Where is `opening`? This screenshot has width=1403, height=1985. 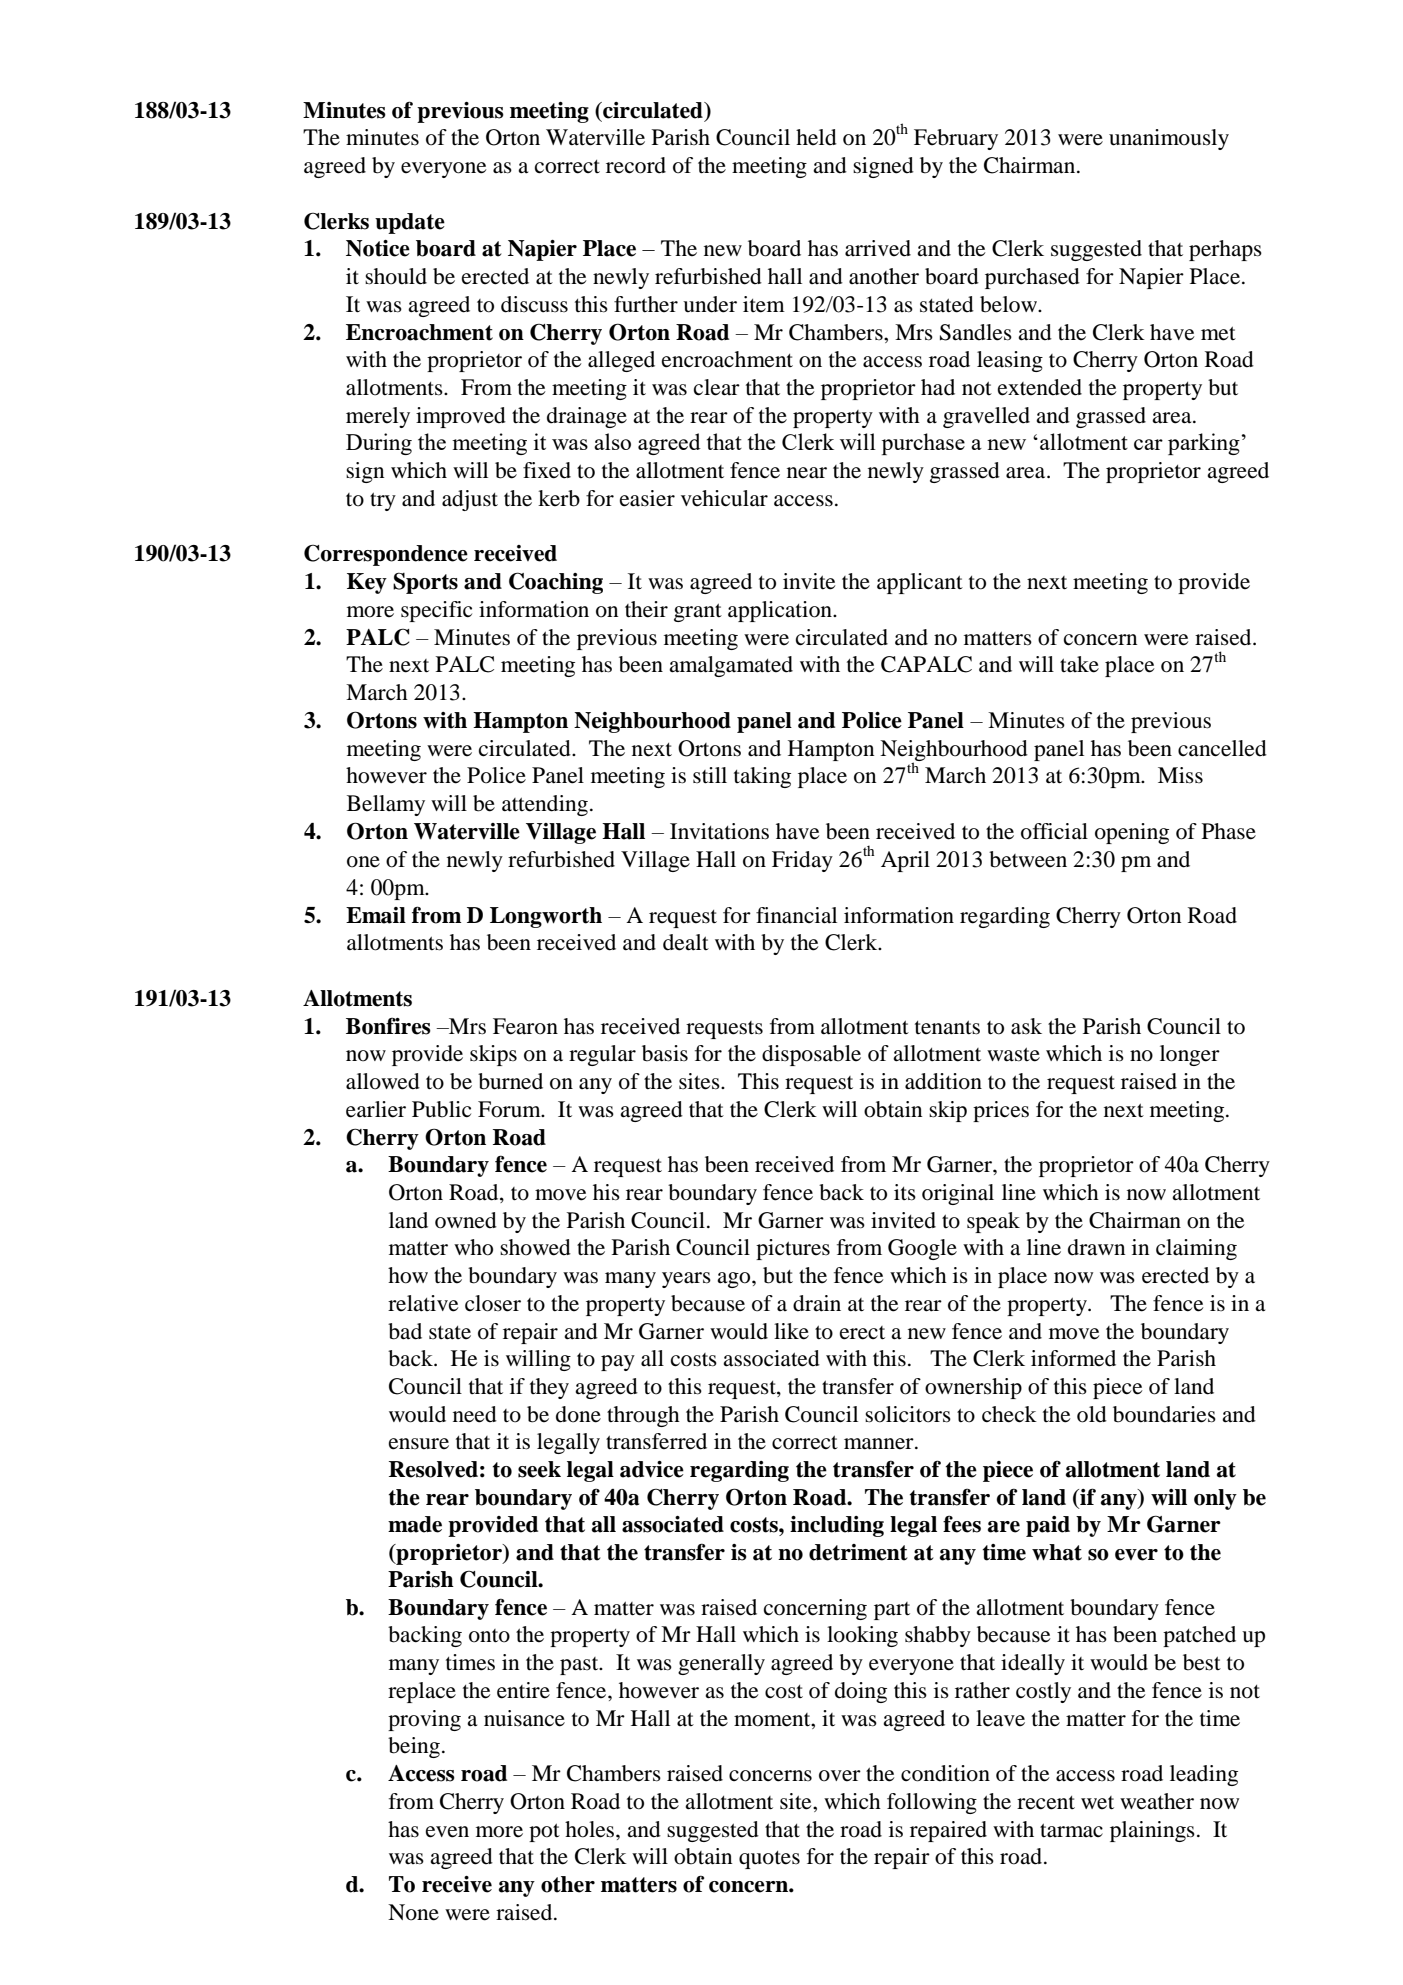 opening is located at coordinates (1132, 833).
